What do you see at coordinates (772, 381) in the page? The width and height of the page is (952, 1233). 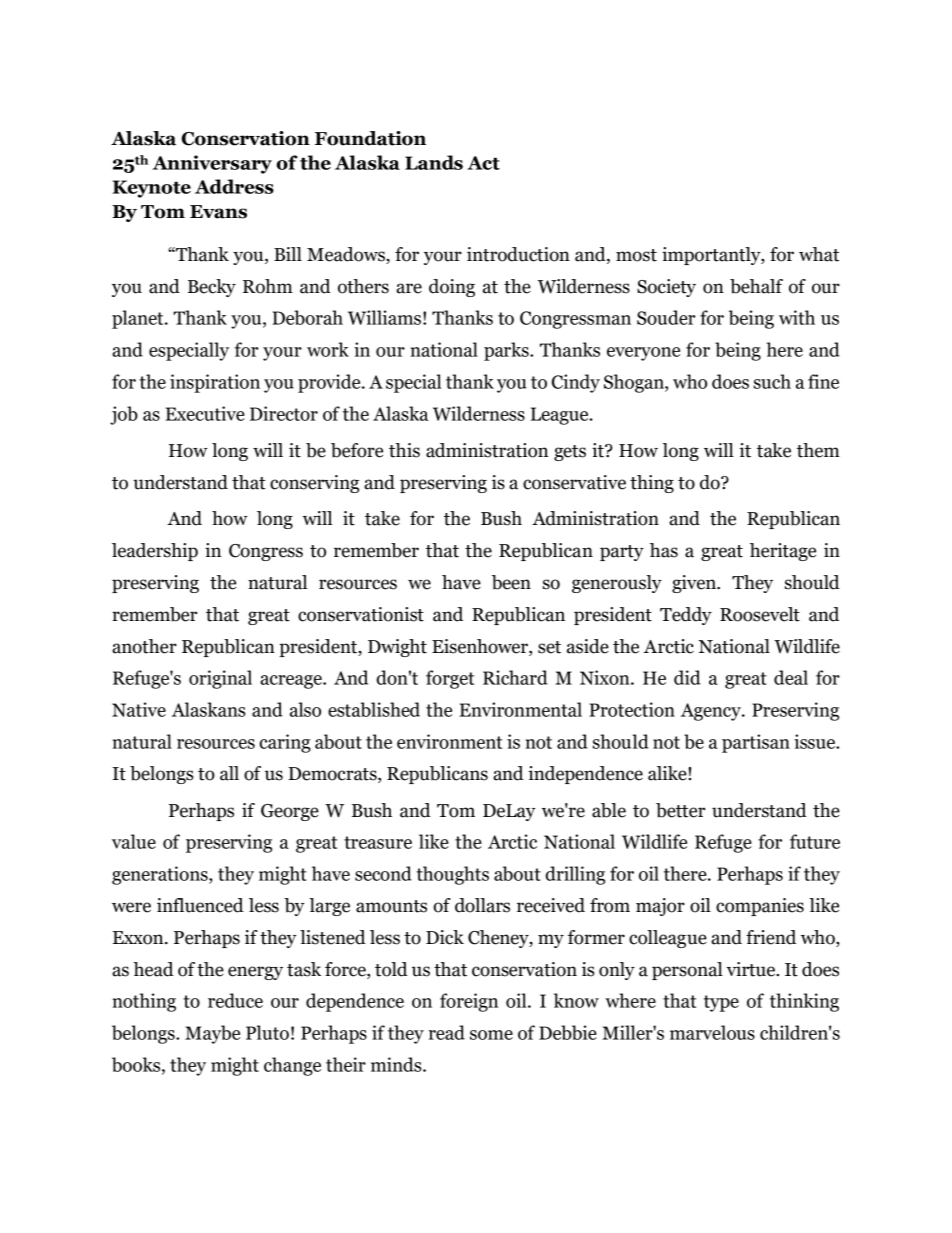 I see `such` at bounding box center [772, 381].
